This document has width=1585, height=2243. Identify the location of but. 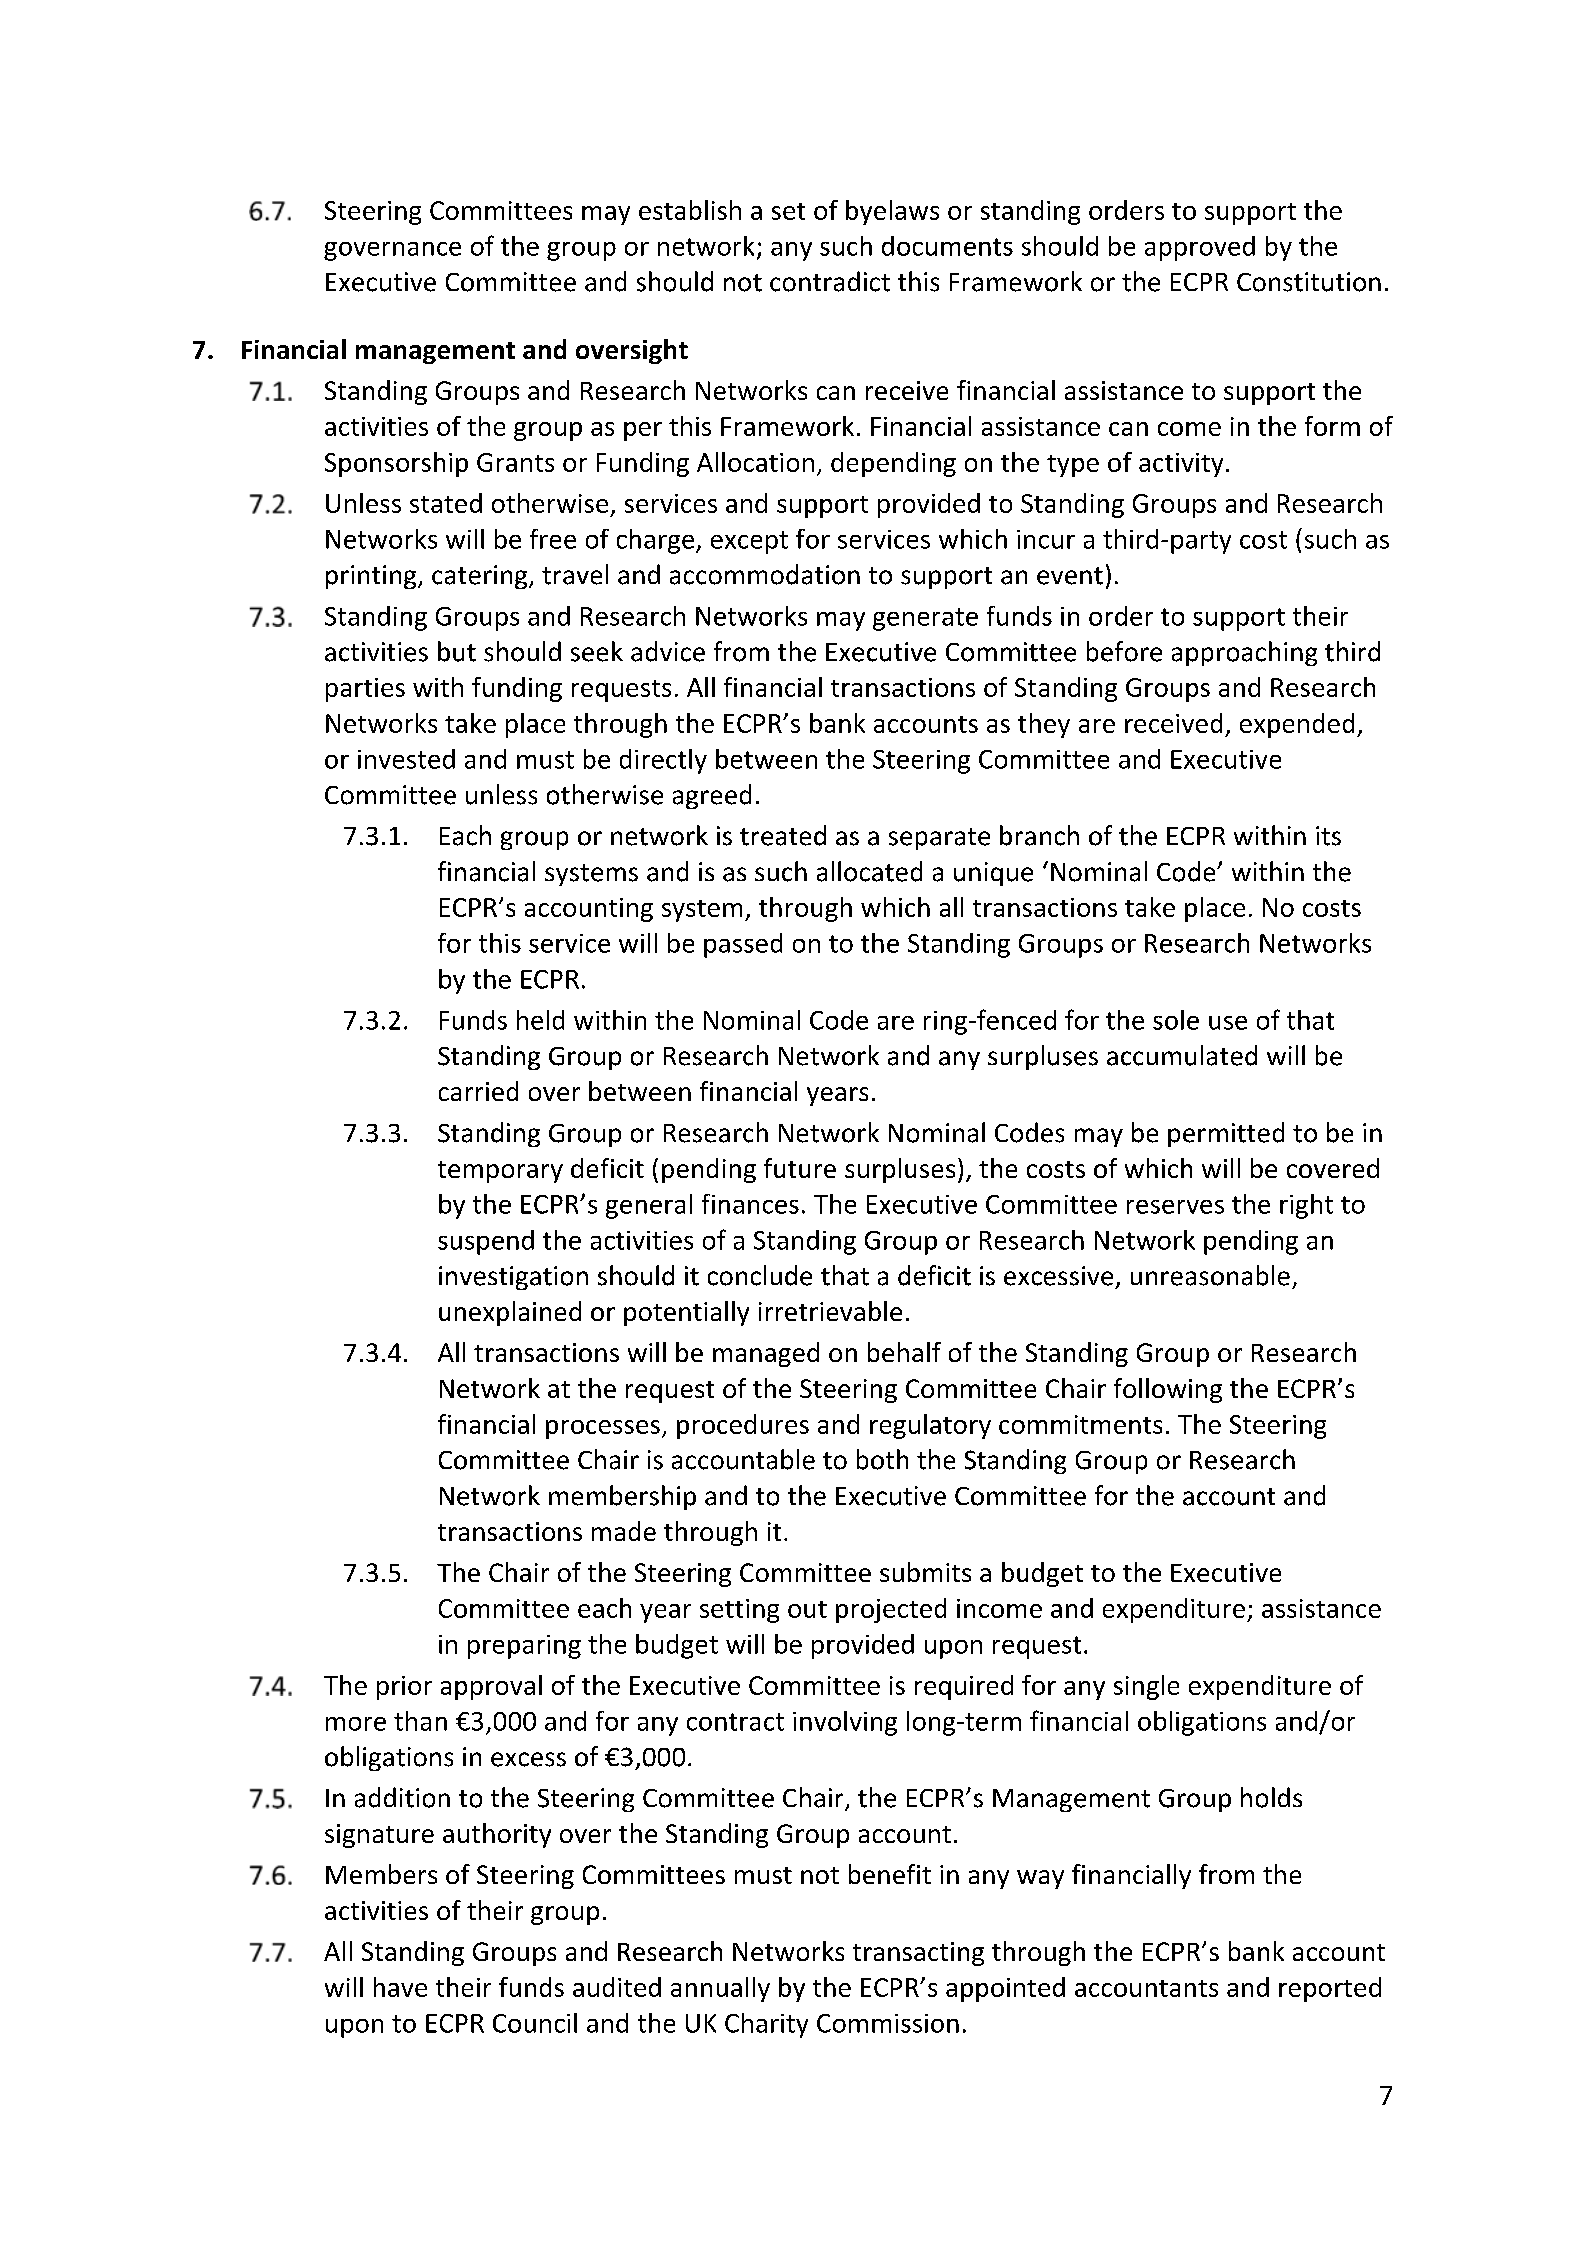
(457, 651).
